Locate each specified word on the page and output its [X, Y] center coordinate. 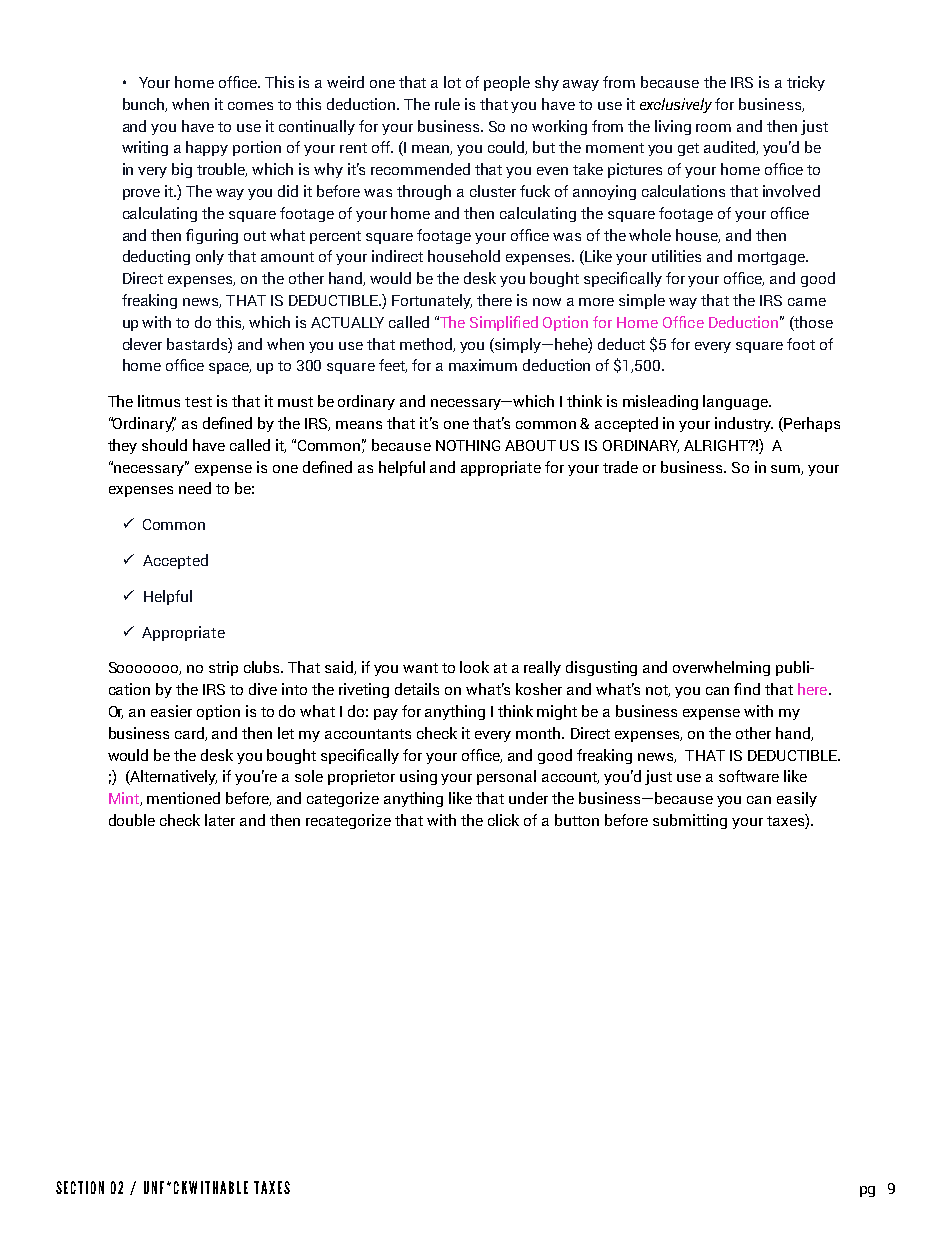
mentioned [183, 798]
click [503, 820]
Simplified [504, 323]
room [713, 128]
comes [250, 106]
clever [142, 344]
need [195, 488]
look [474, 667]
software [749, 776]
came [807, 302]
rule [447, 104]
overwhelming [721, 668]
